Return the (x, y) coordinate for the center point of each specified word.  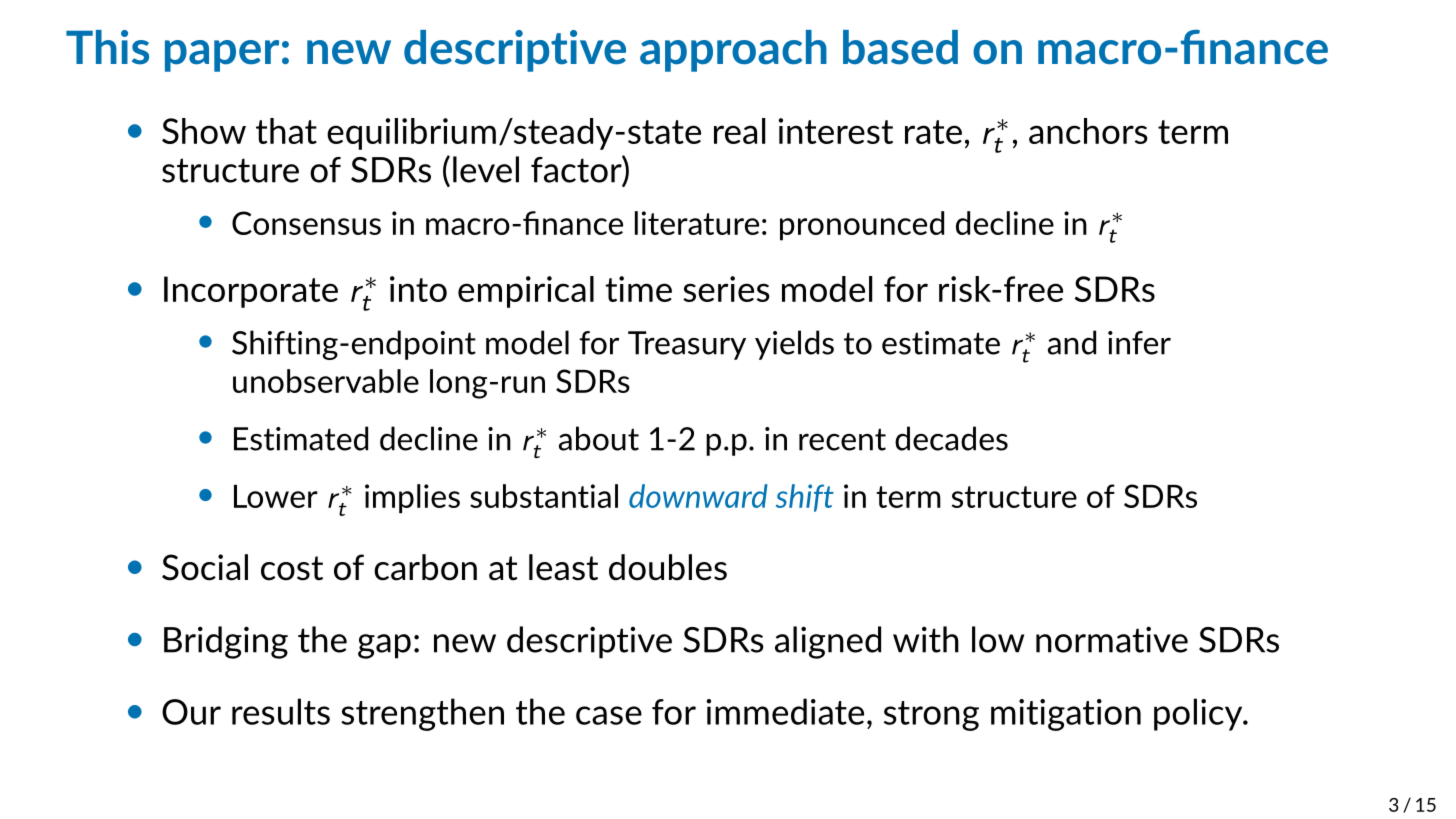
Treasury (687, 345)
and (1072, 342)
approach (733, 51)
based (900, 47)
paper (222, 56)
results (281, 711)
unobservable (326, 381)
